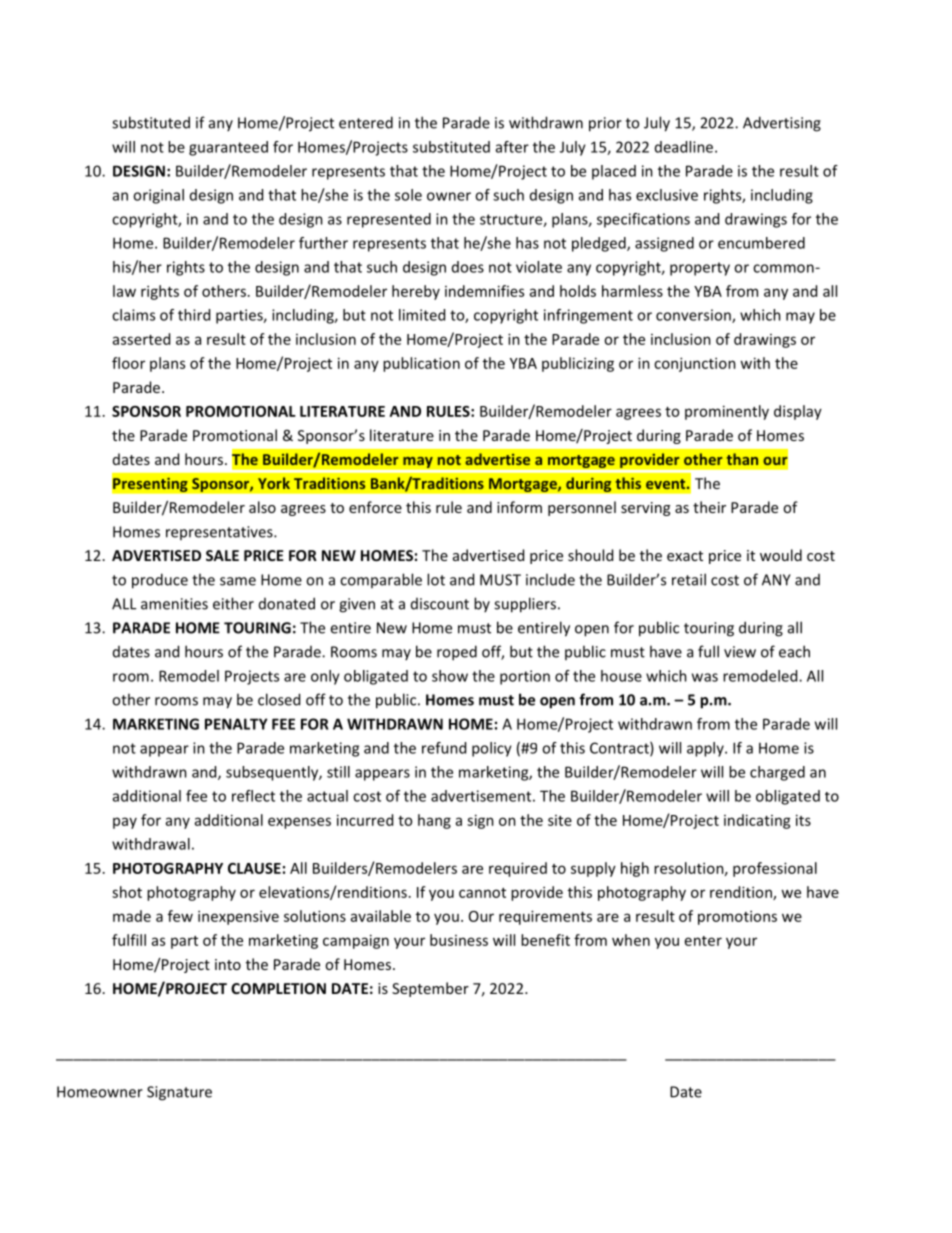 The height and width of the document is (1233, 952). Describe the element at coordinates (436, 579) in the document. I see `lot` at that location.
